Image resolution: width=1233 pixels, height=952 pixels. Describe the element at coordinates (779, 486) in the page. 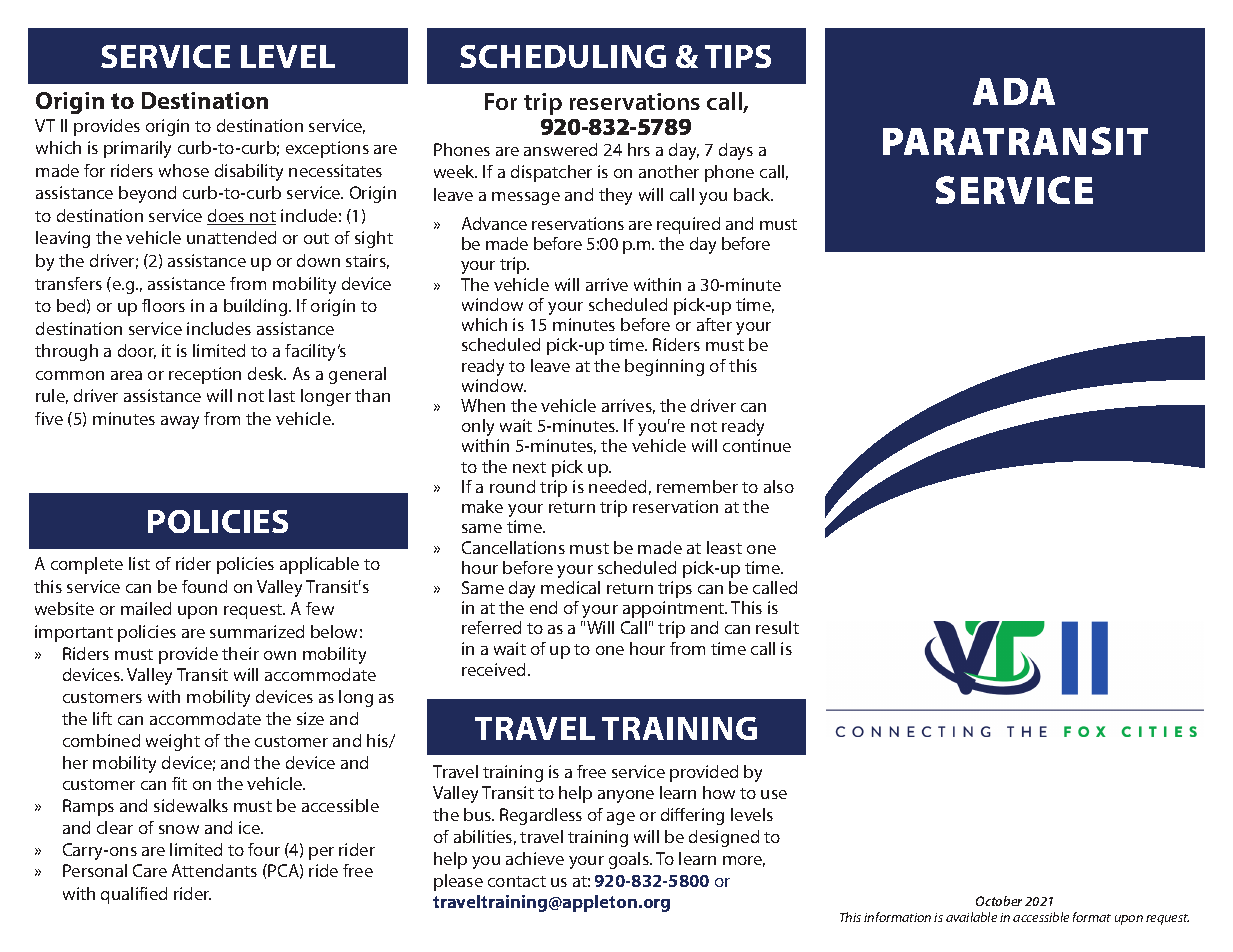

I see `also` at that location.
